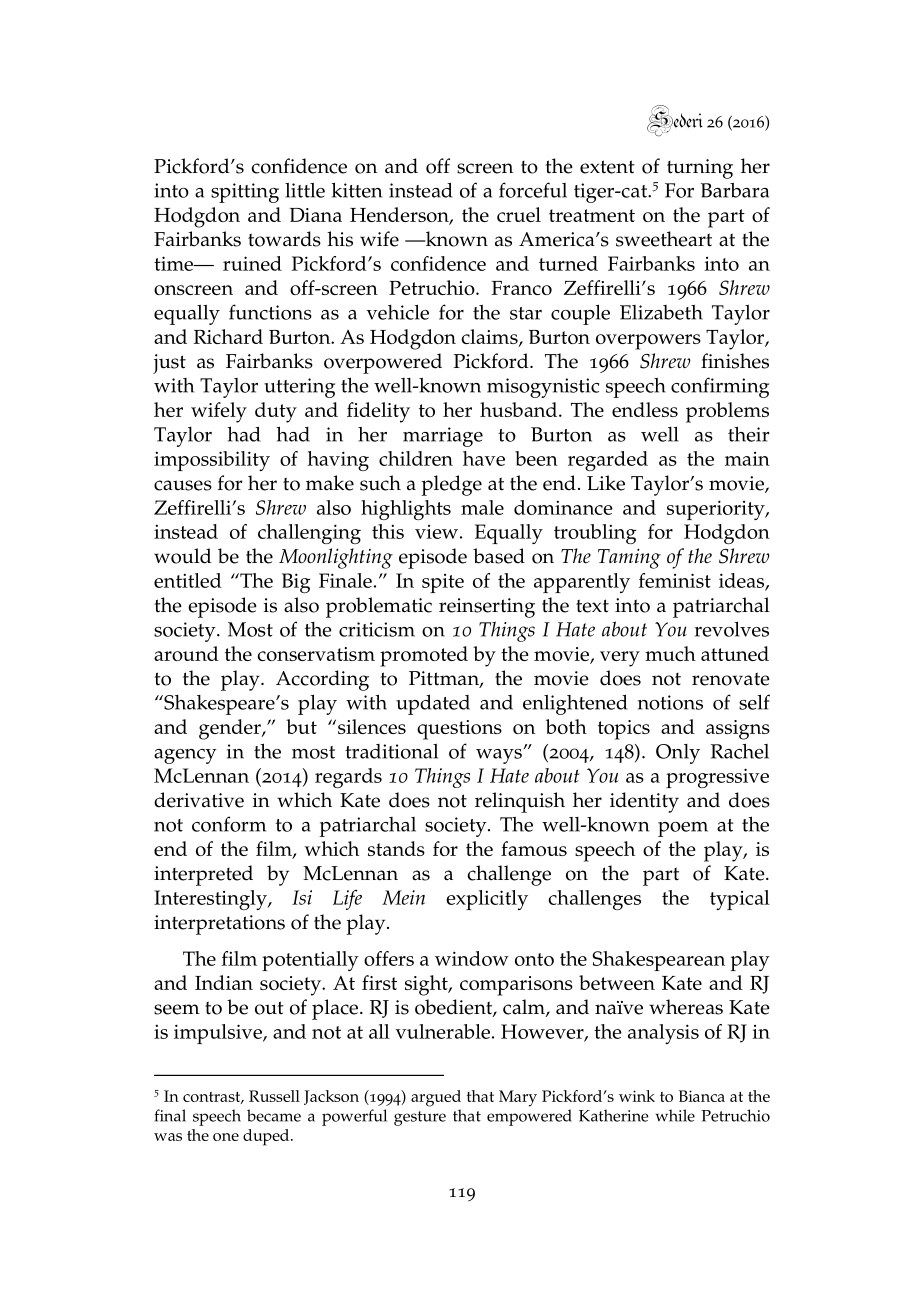 The width and height of the page is (924, 1308). What do you see at coordinates (678, 754) in the page?
I see `Only` at bounding box center [678, 754].
